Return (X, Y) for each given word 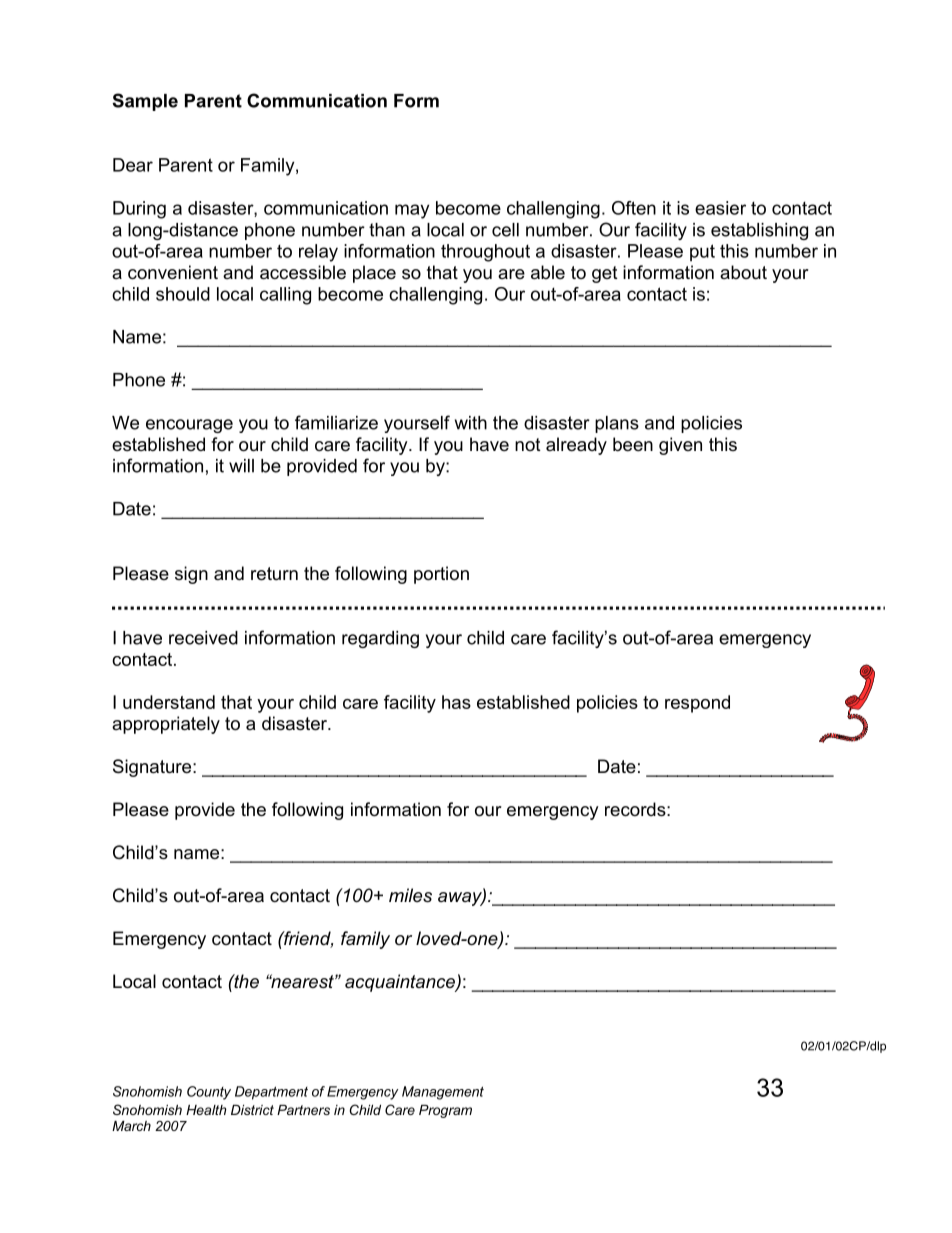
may (412, 211)
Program (445, 1111)
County (209, 1093)
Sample (145, 102)
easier (720, 208)
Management (443, 1093)
